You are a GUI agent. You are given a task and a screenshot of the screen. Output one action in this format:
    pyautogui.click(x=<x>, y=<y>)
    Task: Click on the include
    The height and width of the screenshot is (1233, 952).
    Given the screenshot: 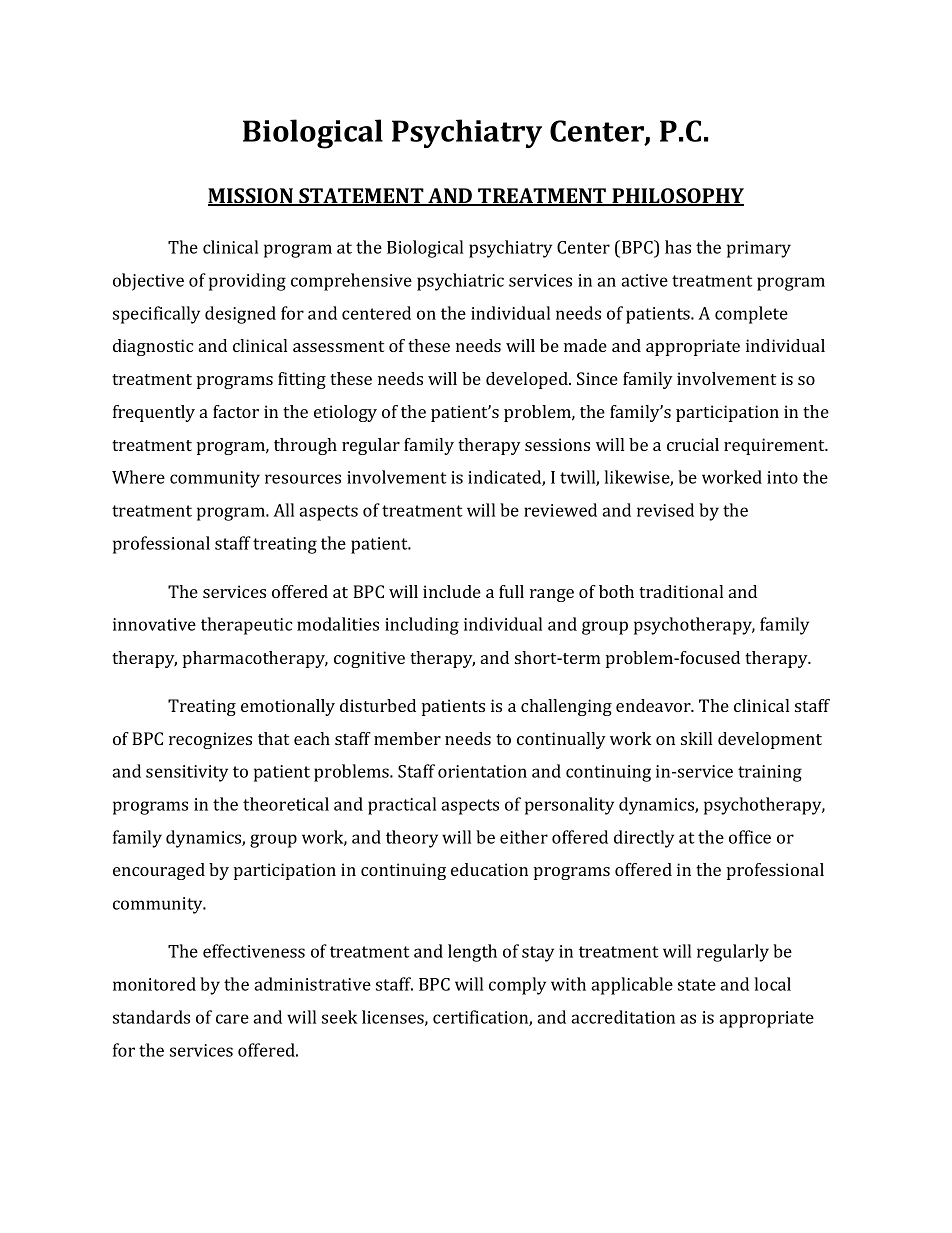 What is the action you would take?
    pyautogui.click(x=452, y=591)
